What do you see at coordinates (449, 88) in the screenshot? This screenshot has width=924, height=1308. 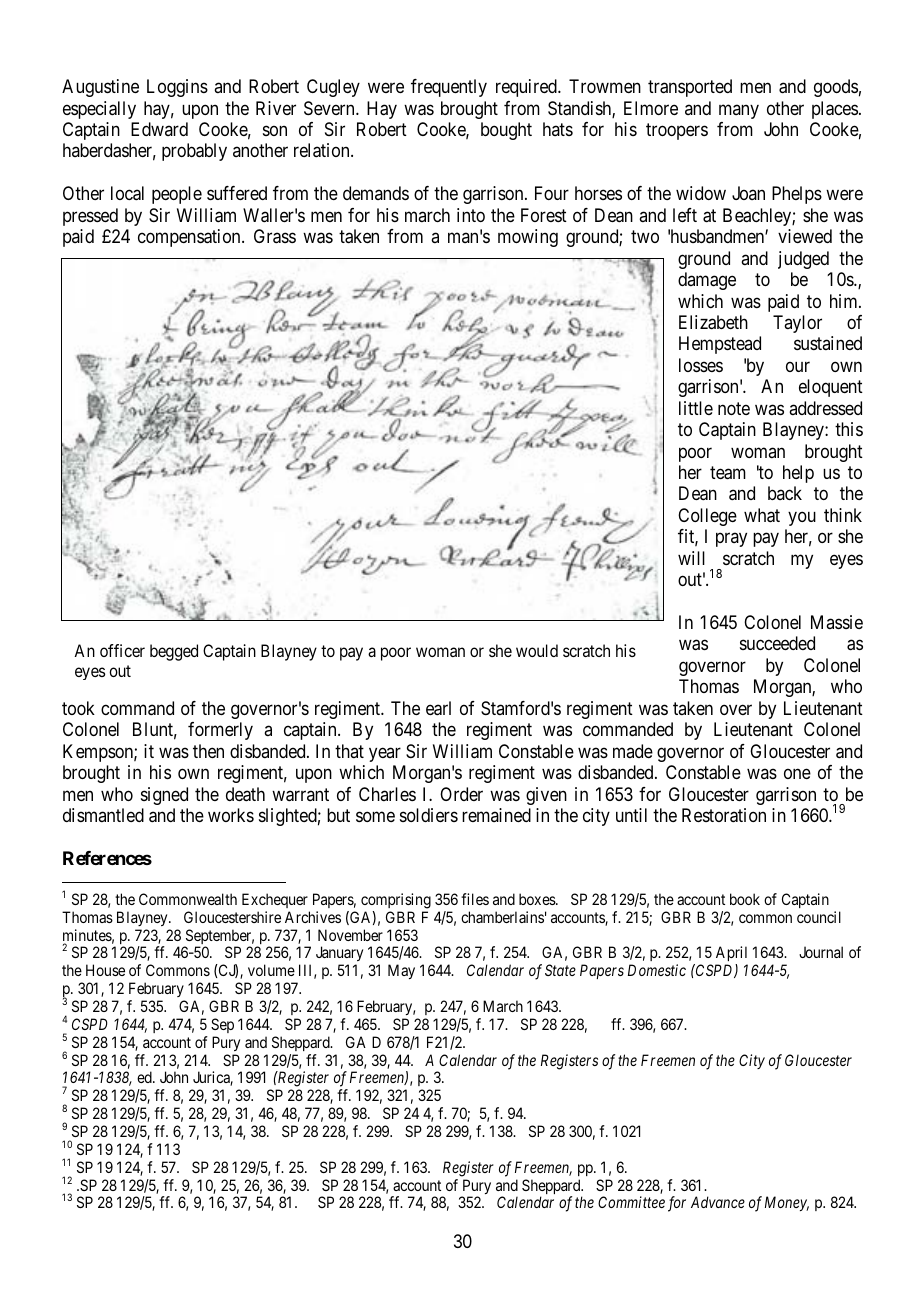 I see `frequently` at bounding box center [449, 88].
